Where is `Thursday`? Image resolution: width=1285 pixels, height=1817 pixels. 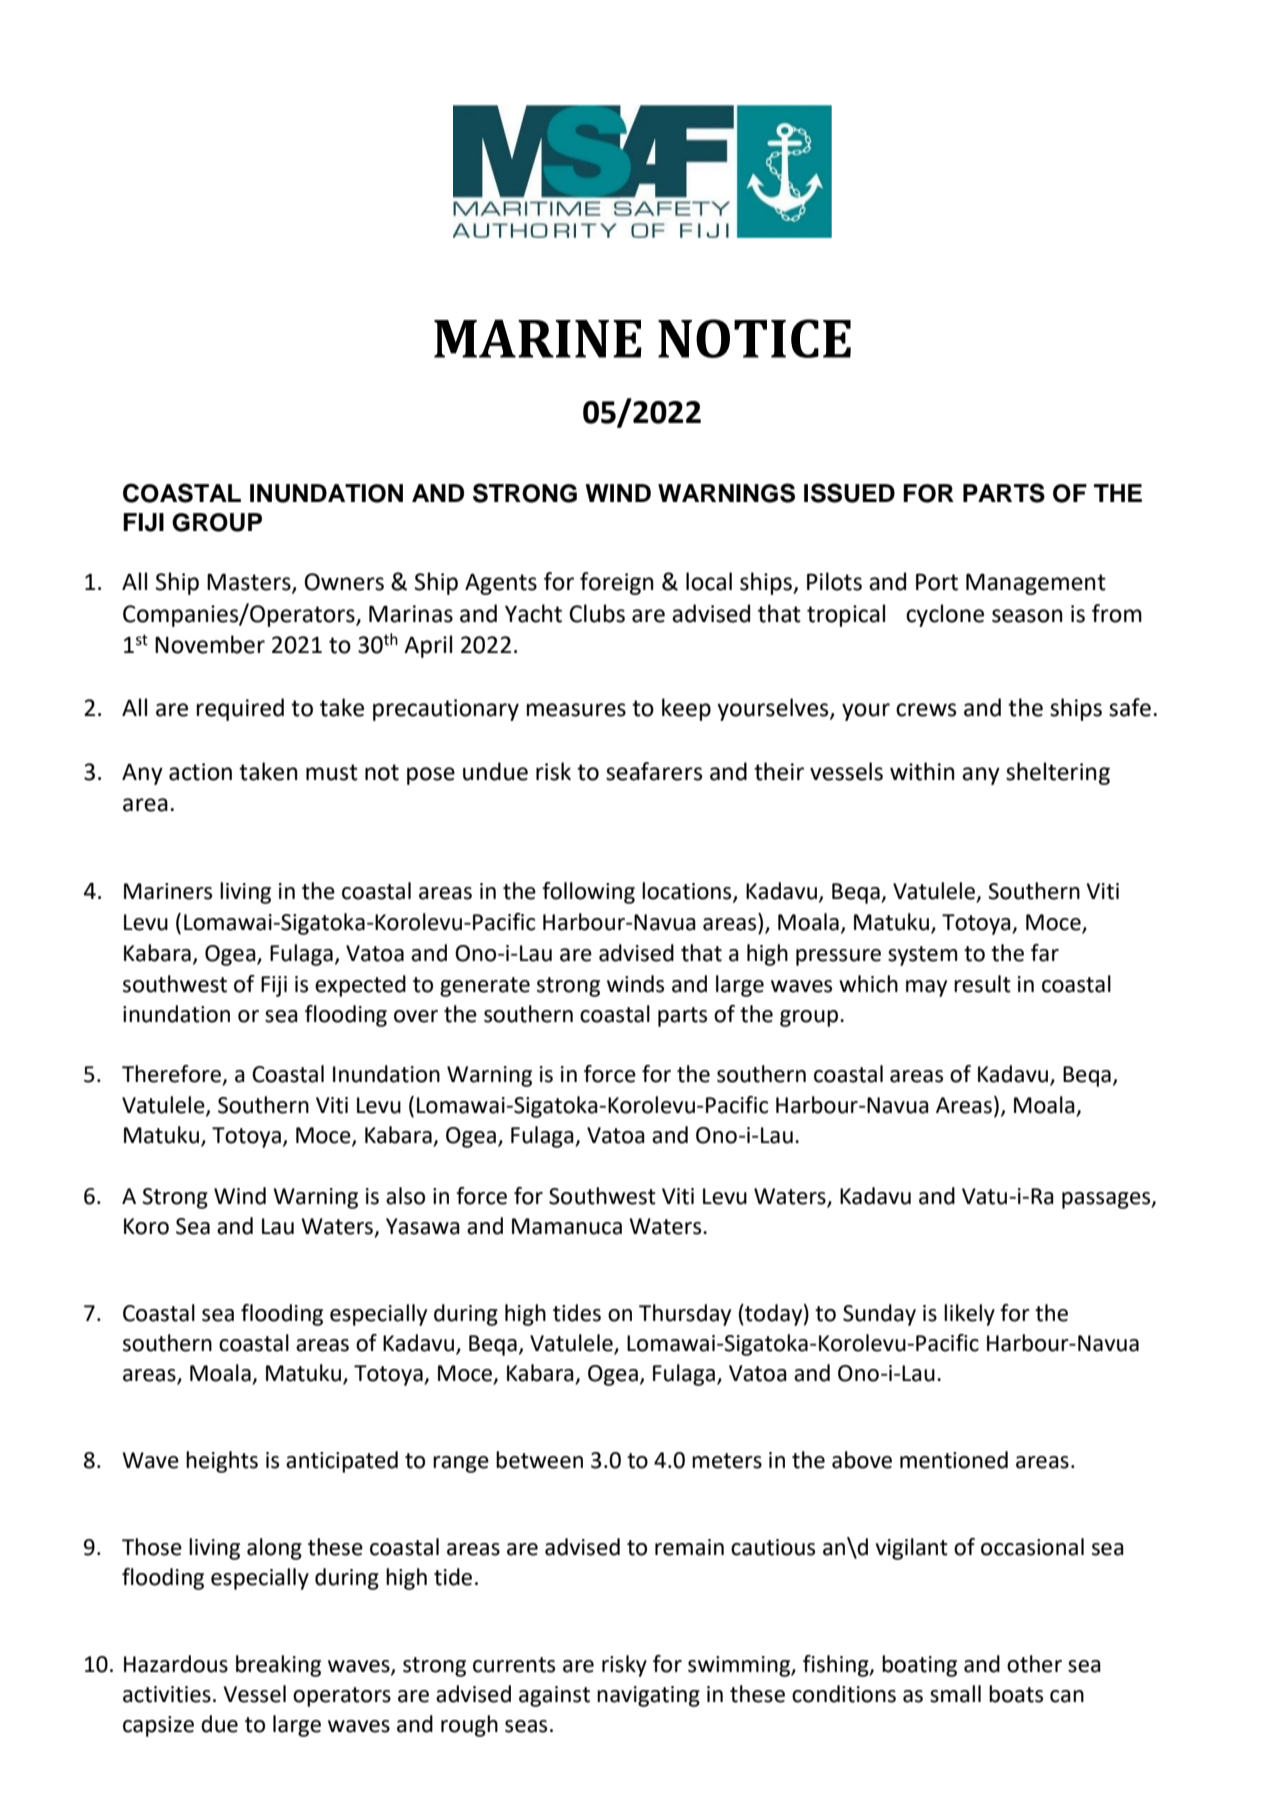 Thursday is located at coordinates (685, 1315).
